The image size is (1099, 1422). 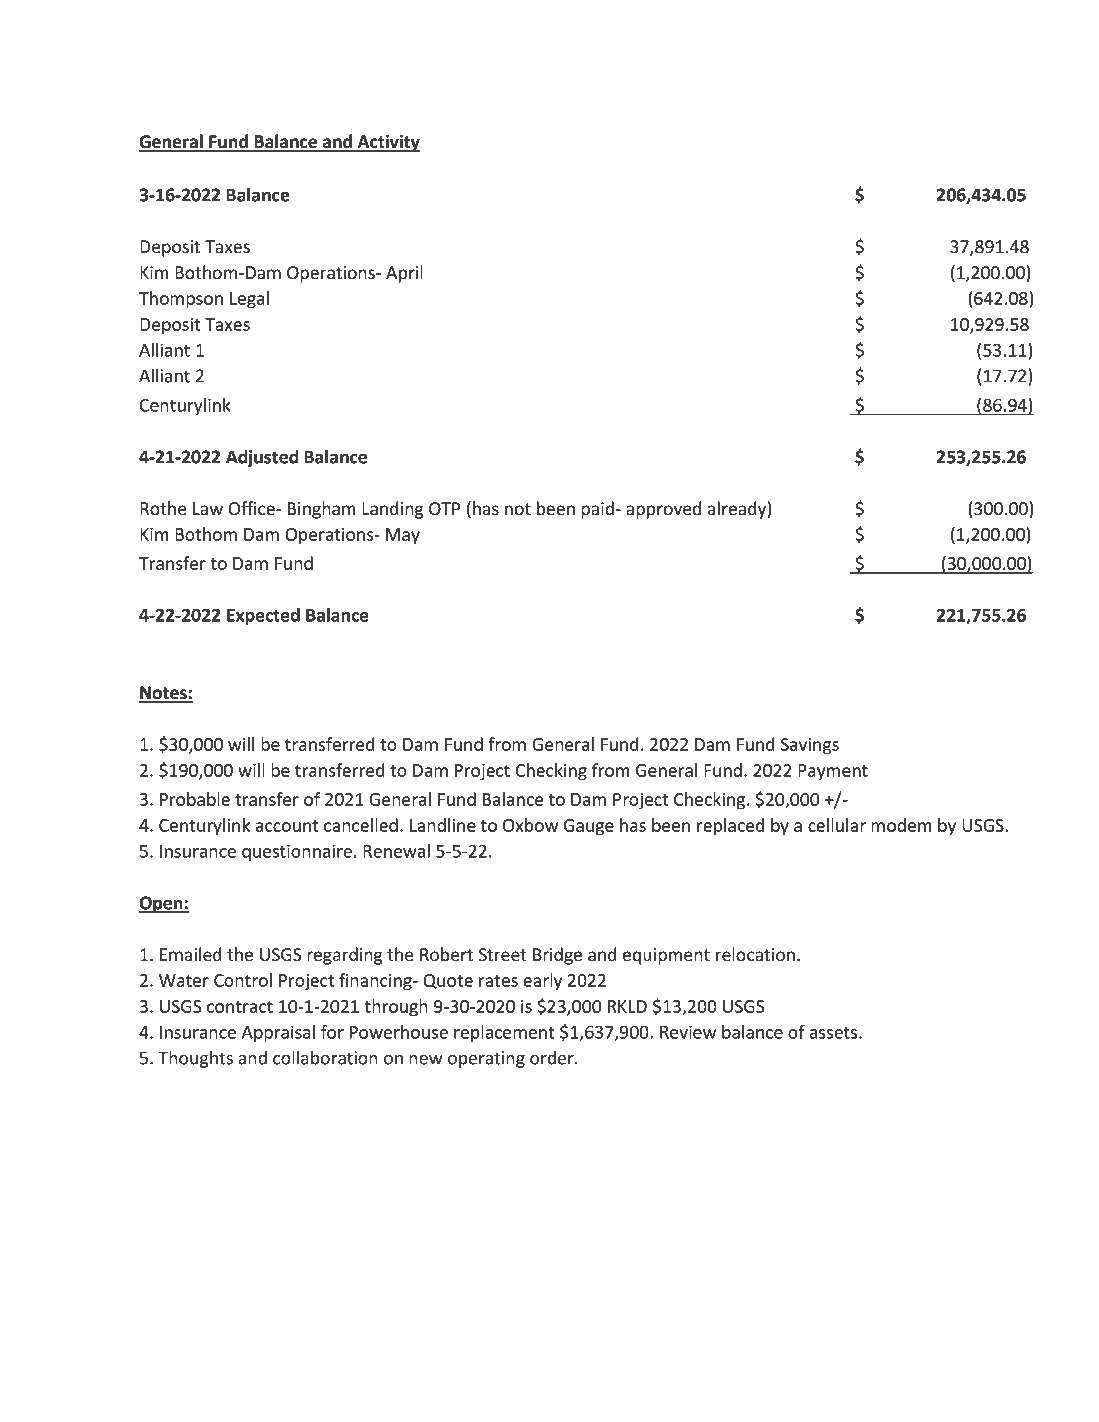 I want to click on Expected, so click(x=263, y=616).
